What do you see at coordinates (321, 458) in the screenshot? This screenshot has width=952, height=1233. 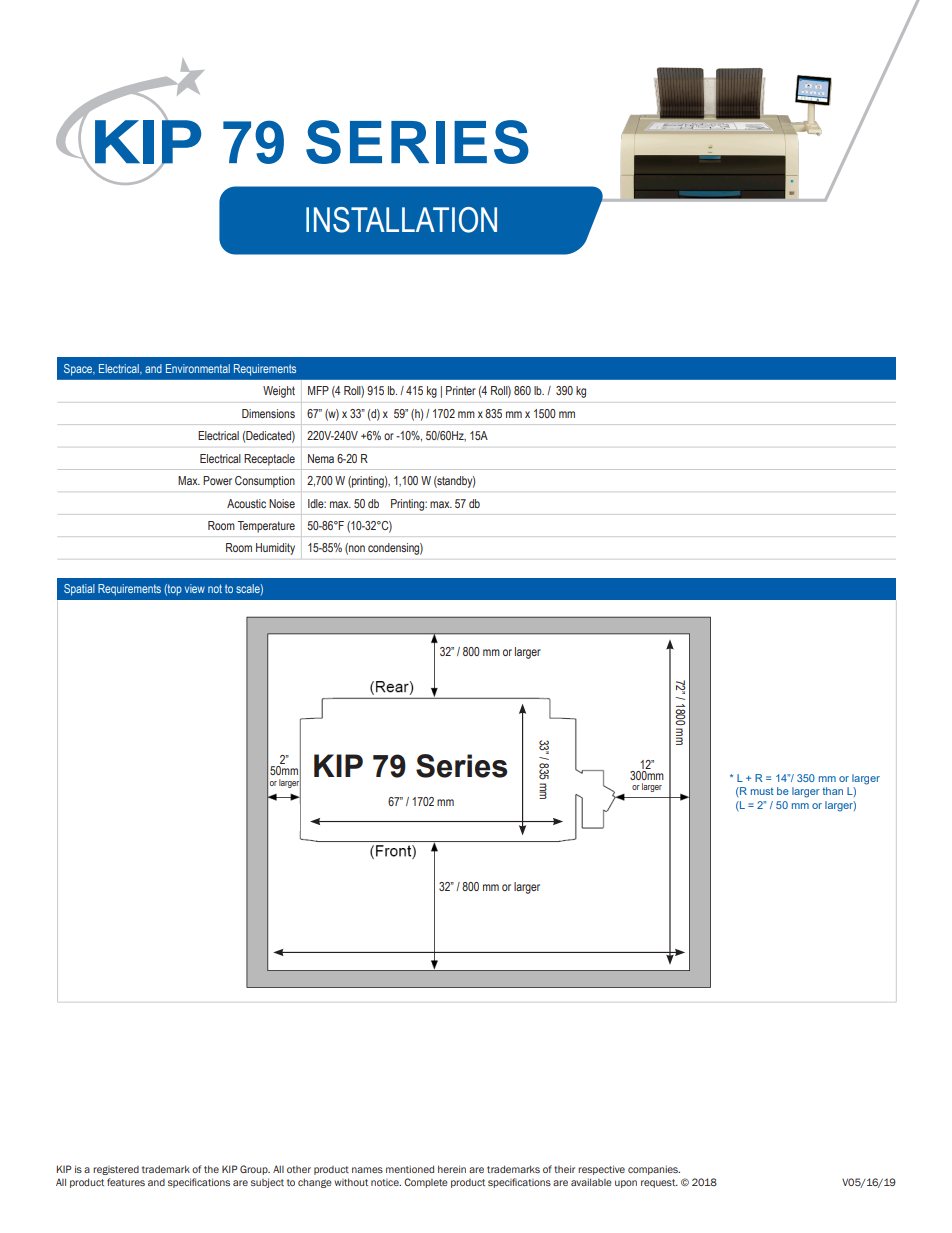 I see `Nema` at bounding box center [321, 458].
